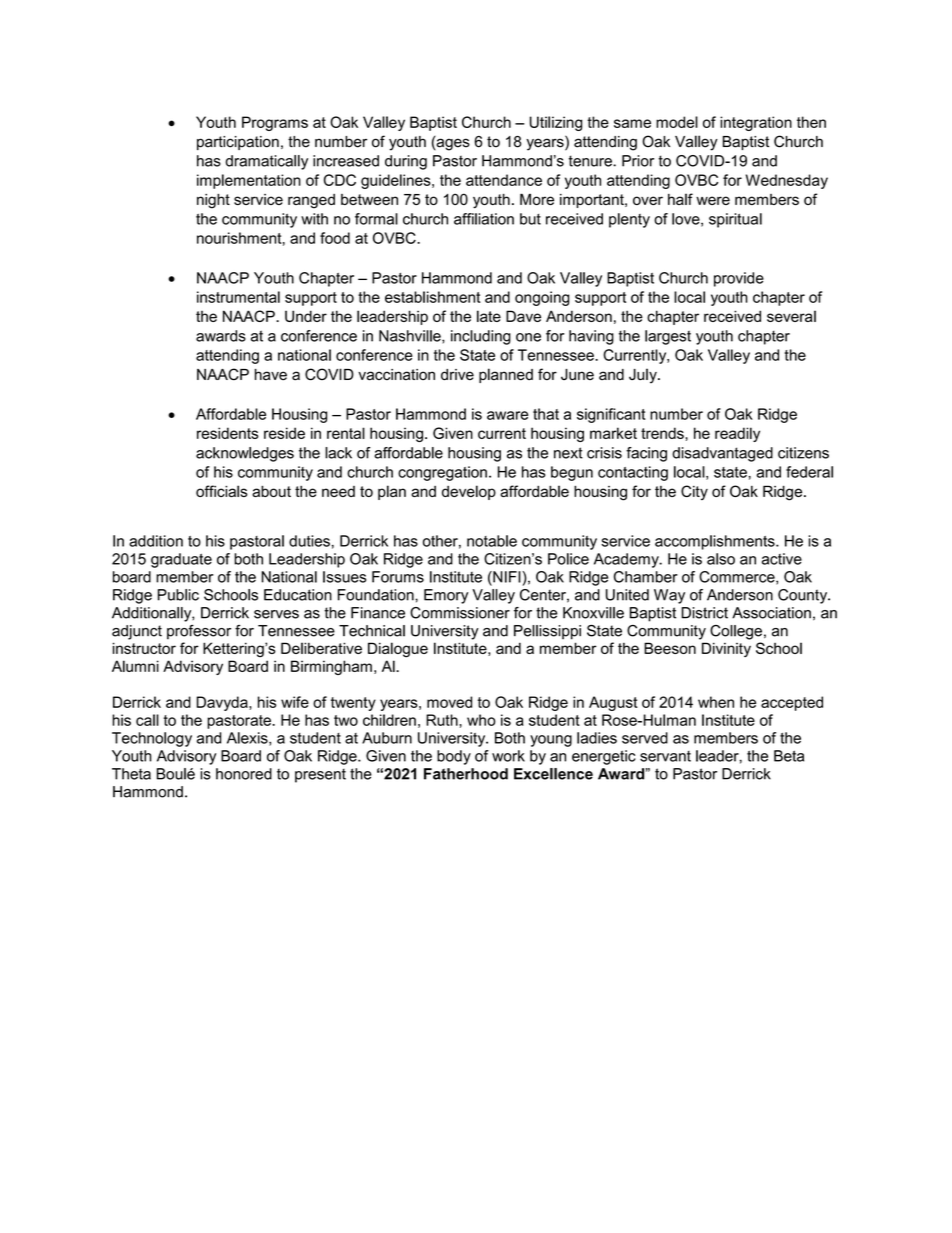 The height and width of the document is (1233, 952). Describe the element at coordinates (756, 123) in the document. I see `integration` at that location.
